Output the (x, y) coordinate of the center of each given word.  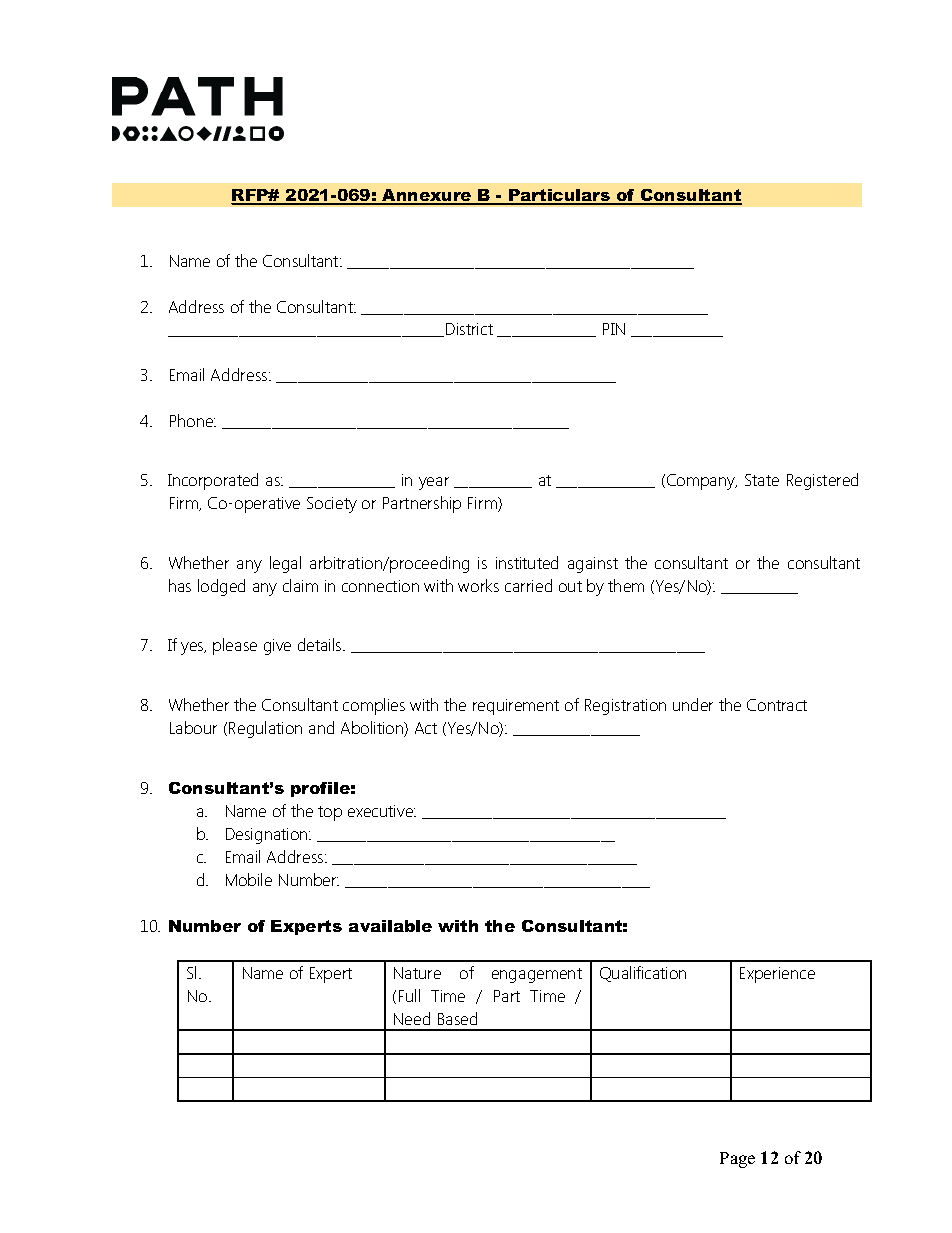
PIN (614, 329)
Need (412, 1018)
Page (737, 1160)
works (478, 585)
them (626, 585)
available (390, 926)
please (235, 646)
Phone (193, 420)
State (762, 480)
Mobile (249, 879)
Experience (777, 975)
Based (457, 1018)
